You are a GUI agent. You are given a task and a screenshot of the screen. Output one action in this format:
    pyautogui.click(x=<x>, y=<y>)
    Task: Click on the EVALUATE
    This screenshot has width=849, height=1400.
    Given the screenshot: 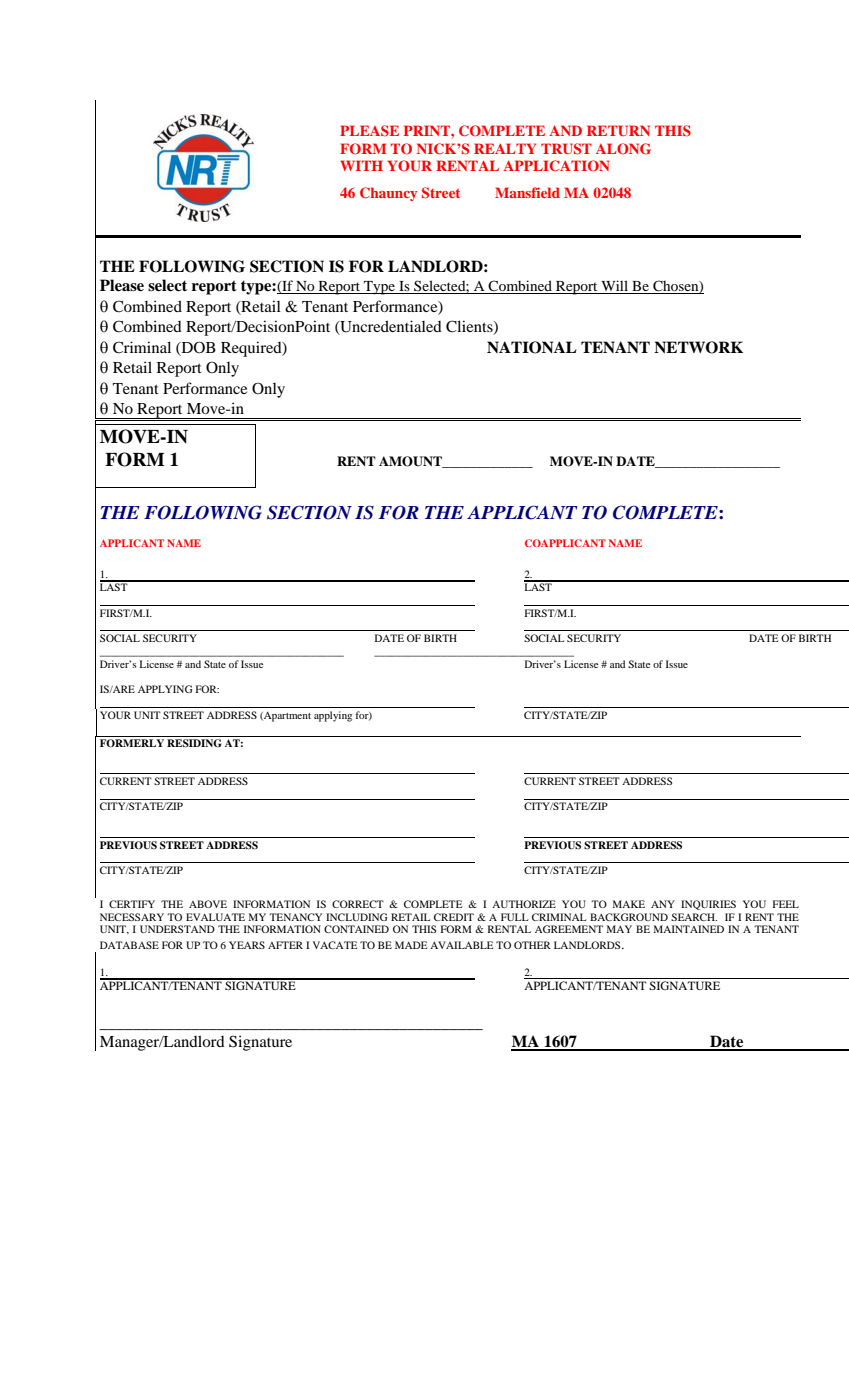 What is the action you would take?
    pyautogui.click(x=215, y=917)
